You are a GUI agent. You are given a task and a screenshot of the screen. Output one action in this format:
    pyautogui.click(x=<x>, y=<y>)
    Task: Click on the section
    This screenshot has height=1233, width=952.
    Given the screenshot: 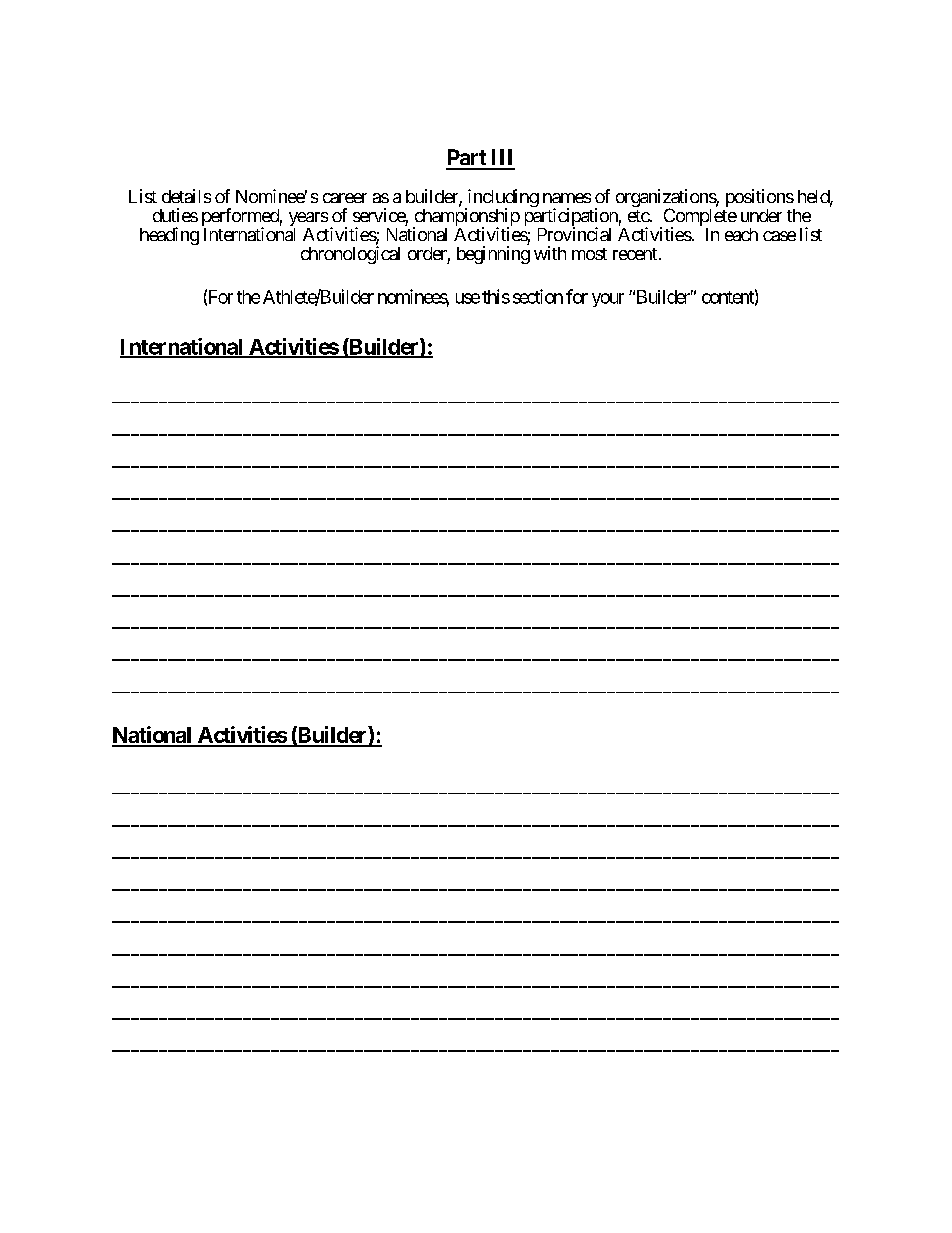 What is the action you would take?
    pyautogui.click(x=538, y=296)
